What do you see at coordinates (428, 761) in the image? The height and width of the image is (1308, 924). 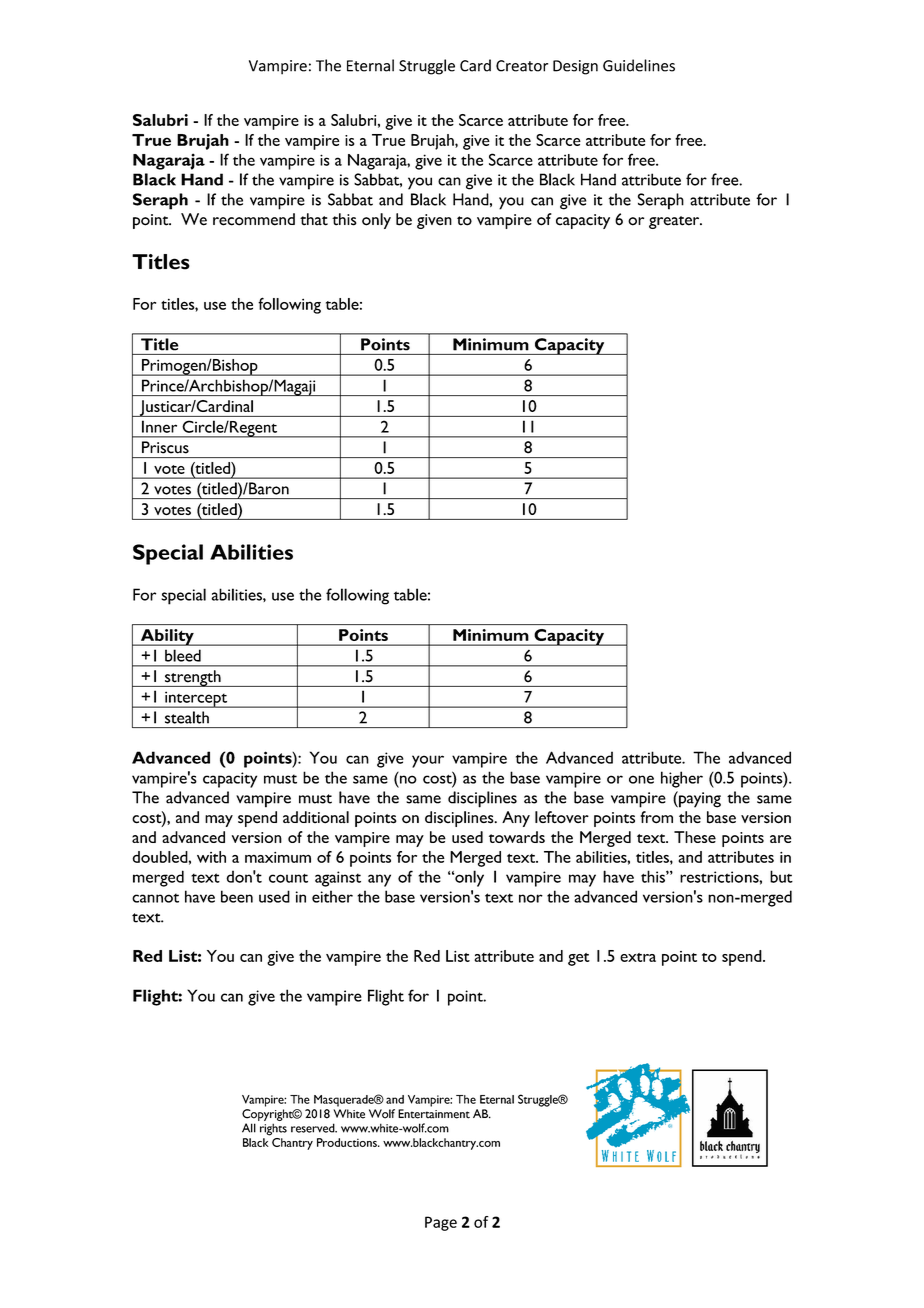 I see `your` at bounding box center [428, 761].
